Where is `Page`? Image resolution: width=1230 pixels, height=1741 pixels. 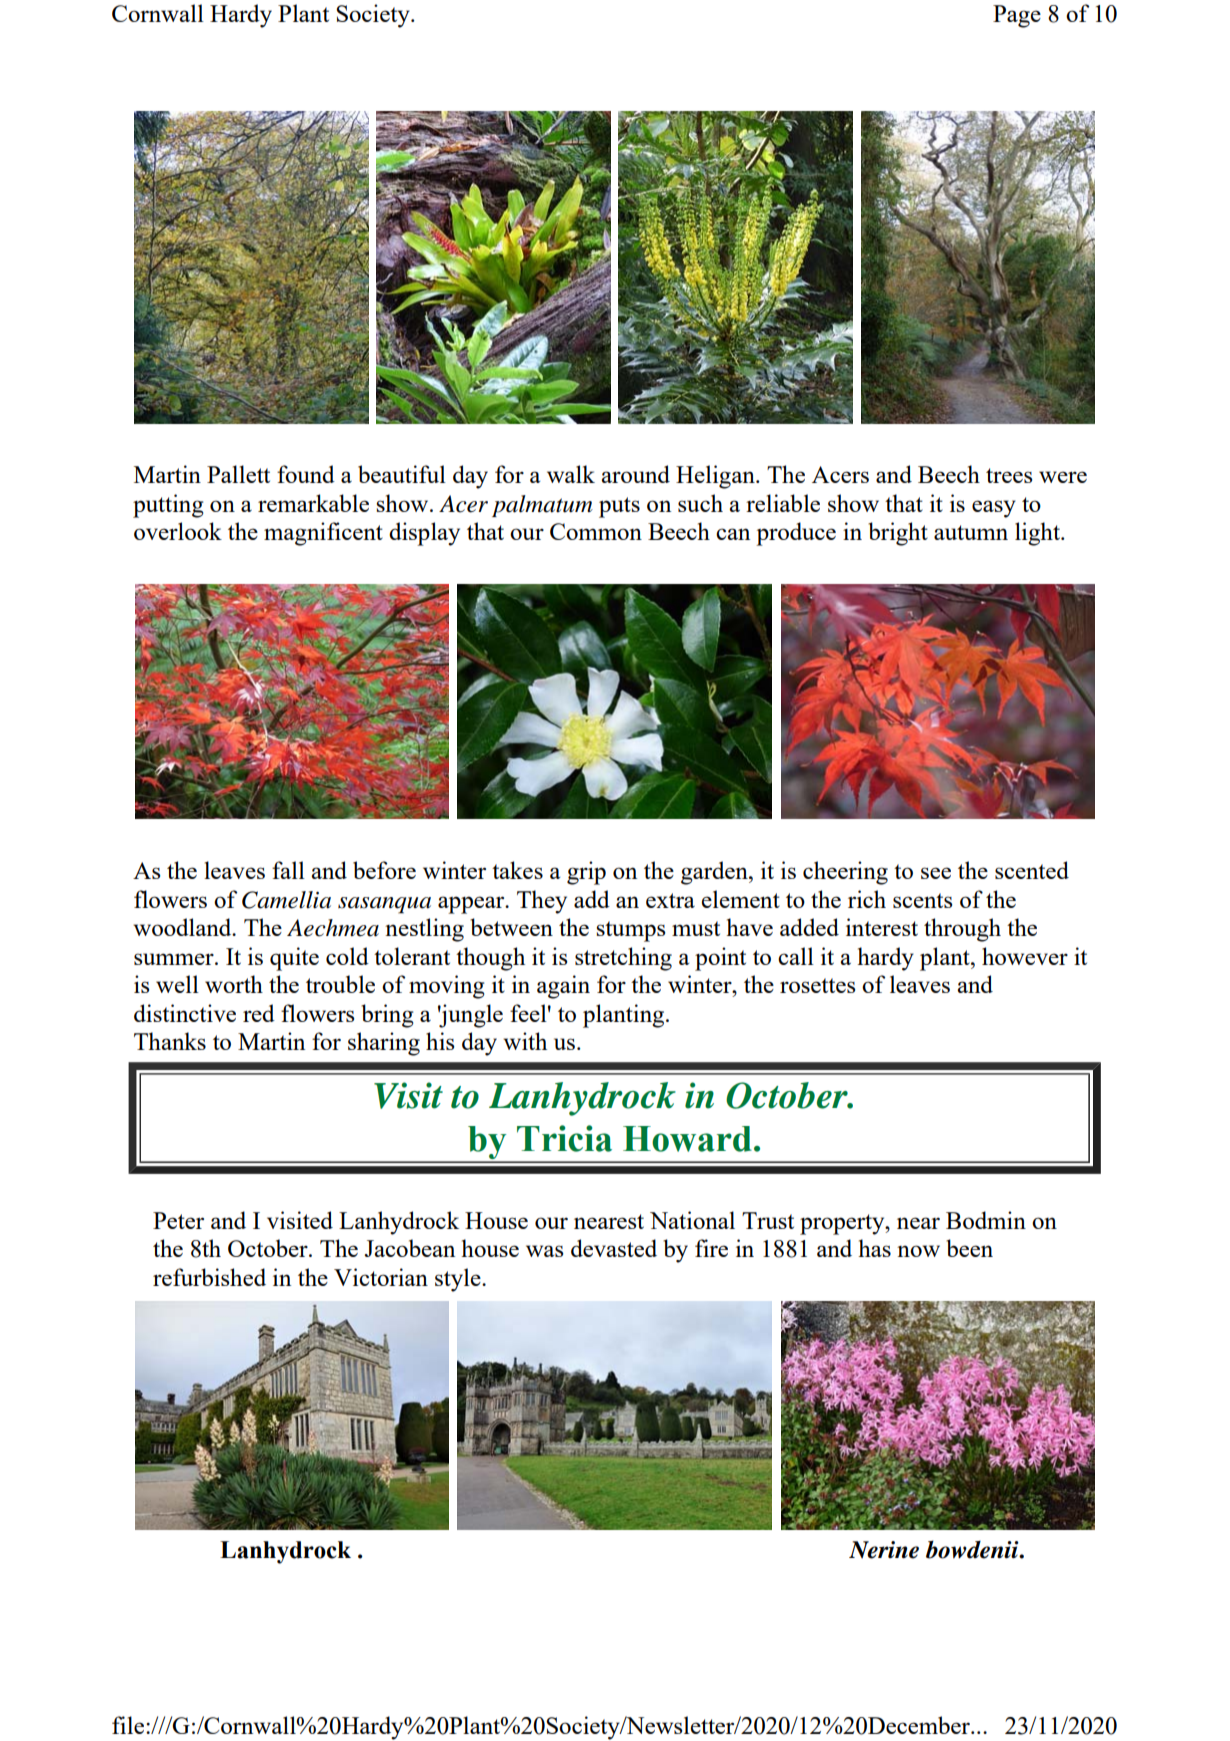 Page is located at coordinates (1017, 16).
